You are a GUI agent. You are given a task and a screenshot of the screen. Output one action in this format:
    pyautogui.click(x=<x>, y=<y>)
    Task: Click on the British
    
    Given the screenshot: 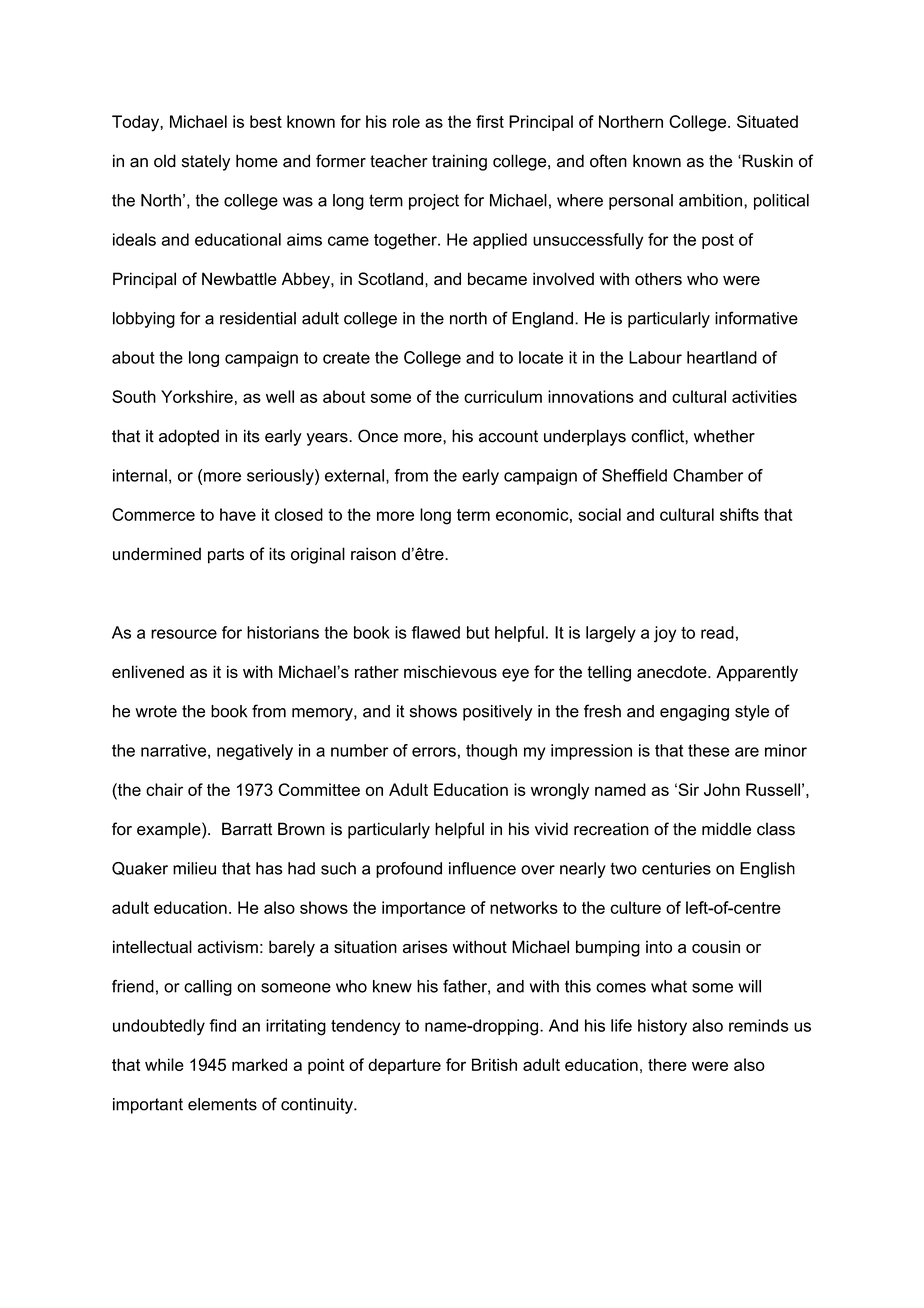 What is the action you would take?
    pyautogui.click(x=494, y=1064)
